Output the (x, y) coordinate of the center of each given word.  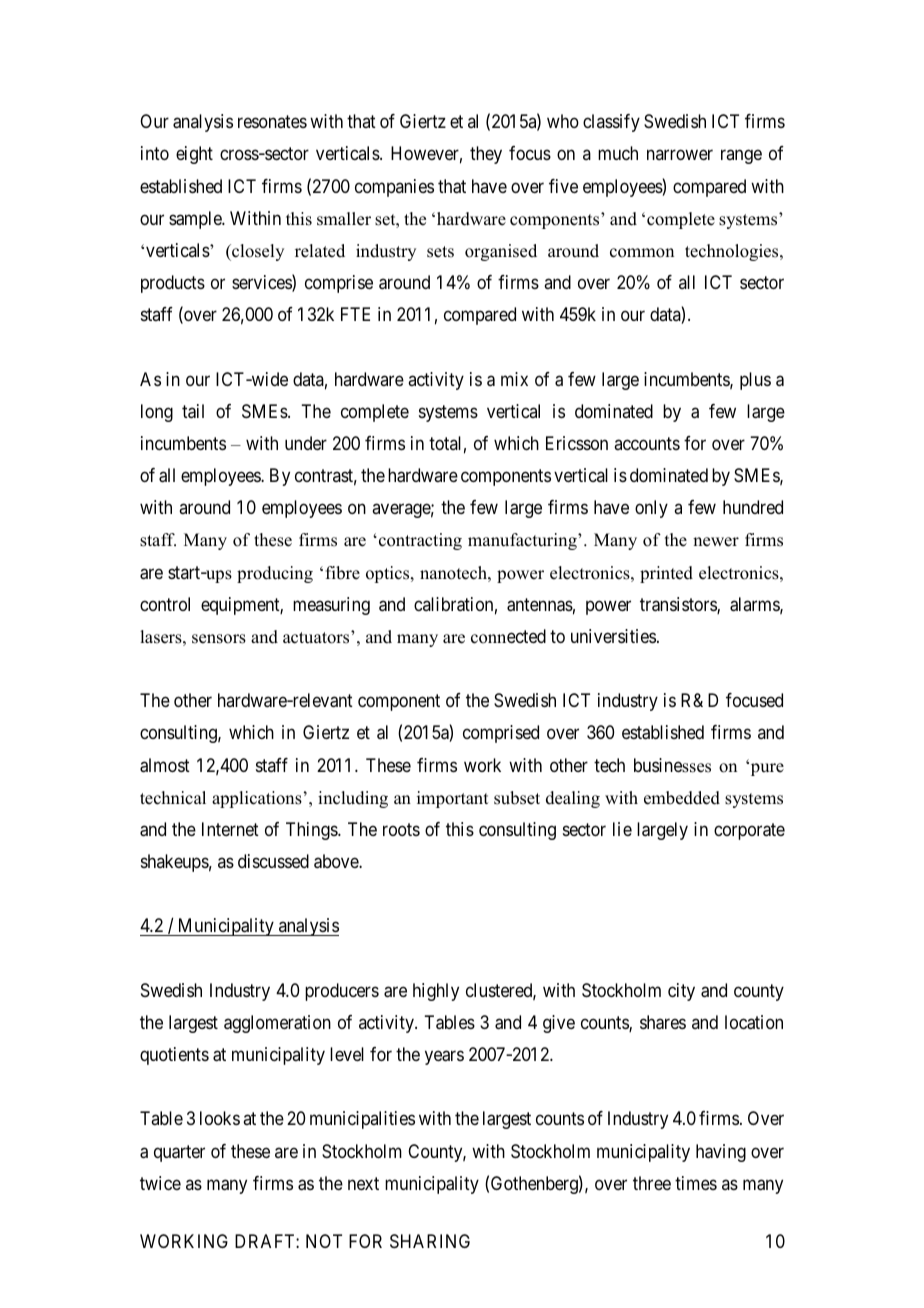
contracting (420, 541)
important (452, 799)
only (651, 509)
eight (194, 155)
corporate (749, 831)
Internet (230, 829)
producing (275, 574)
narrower (680, 155)
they (486, 155)
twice (160, 1183)
